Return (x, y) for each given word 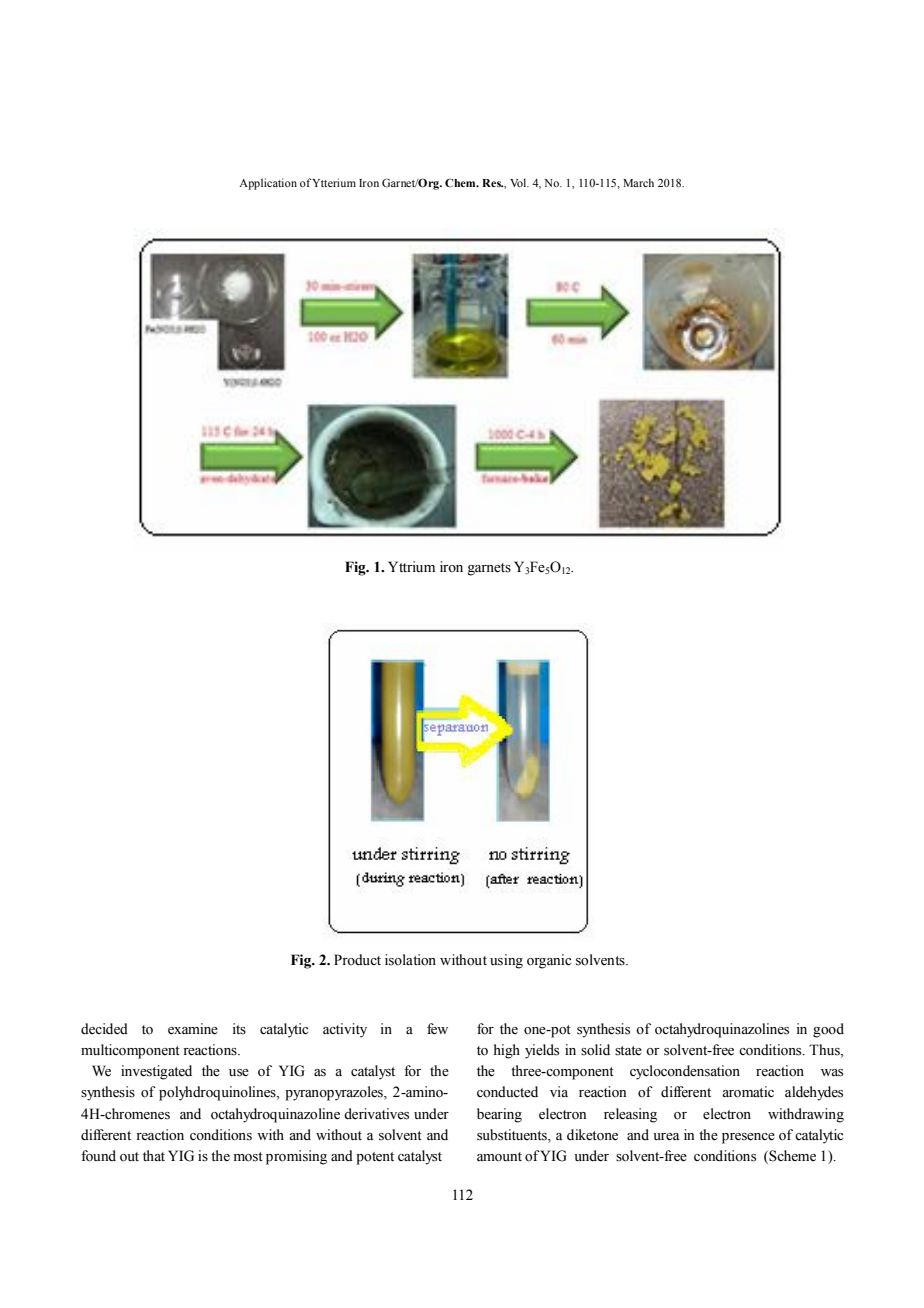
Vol (519, 182)
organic (549, 961)
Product (357, 960)
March (638, 182)
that (154, 1155)
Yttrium (411, 566)
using (506, 961)
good (828, 1030)
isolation (410, 960)
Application (268, 184)
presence (748, 1138)
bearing (499, 1115)
